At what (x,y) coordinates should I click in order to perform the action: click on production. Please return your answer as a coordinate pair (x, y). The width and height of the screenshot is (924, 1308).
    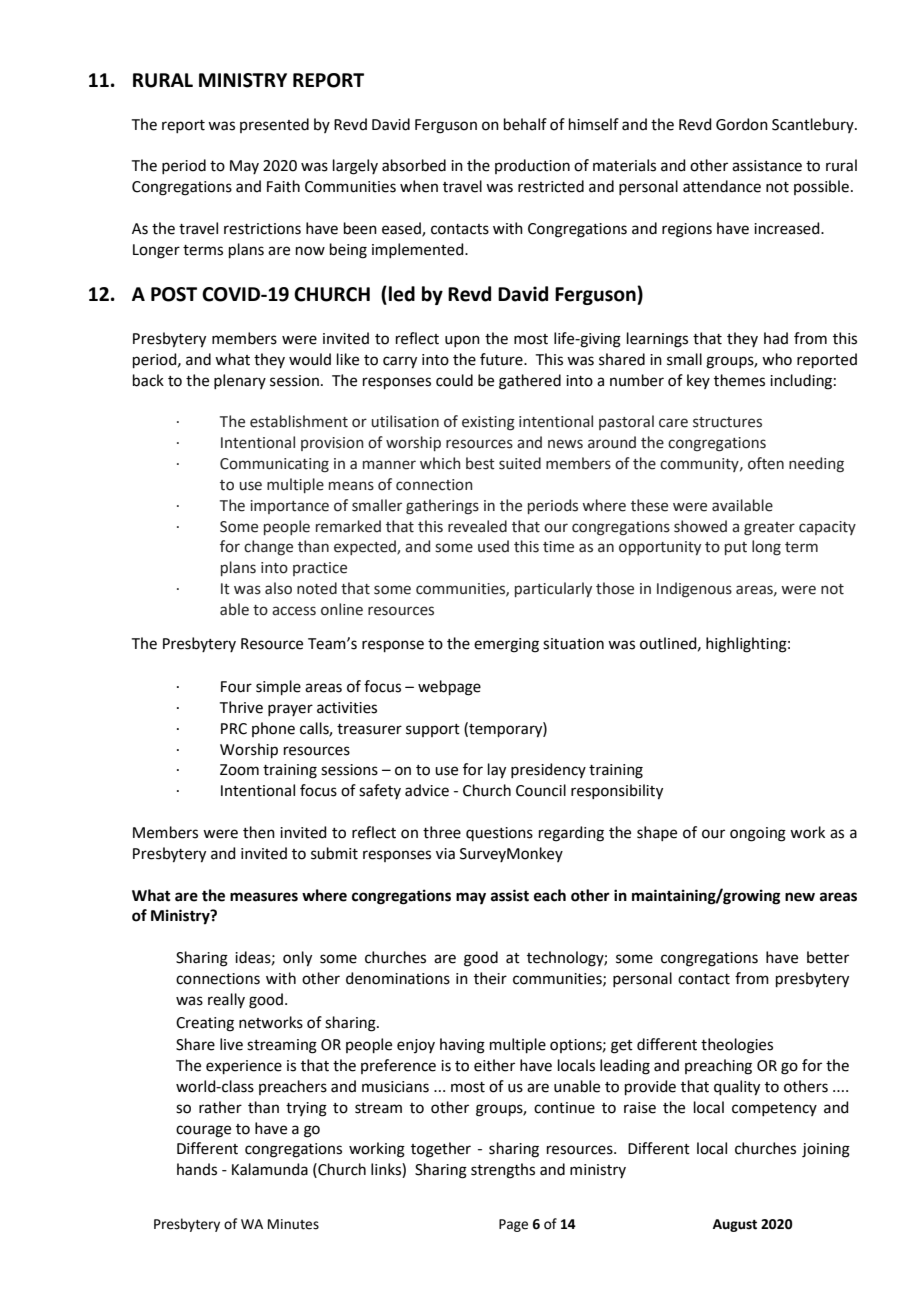
    Looking at the image, I should click on (532, 166).
